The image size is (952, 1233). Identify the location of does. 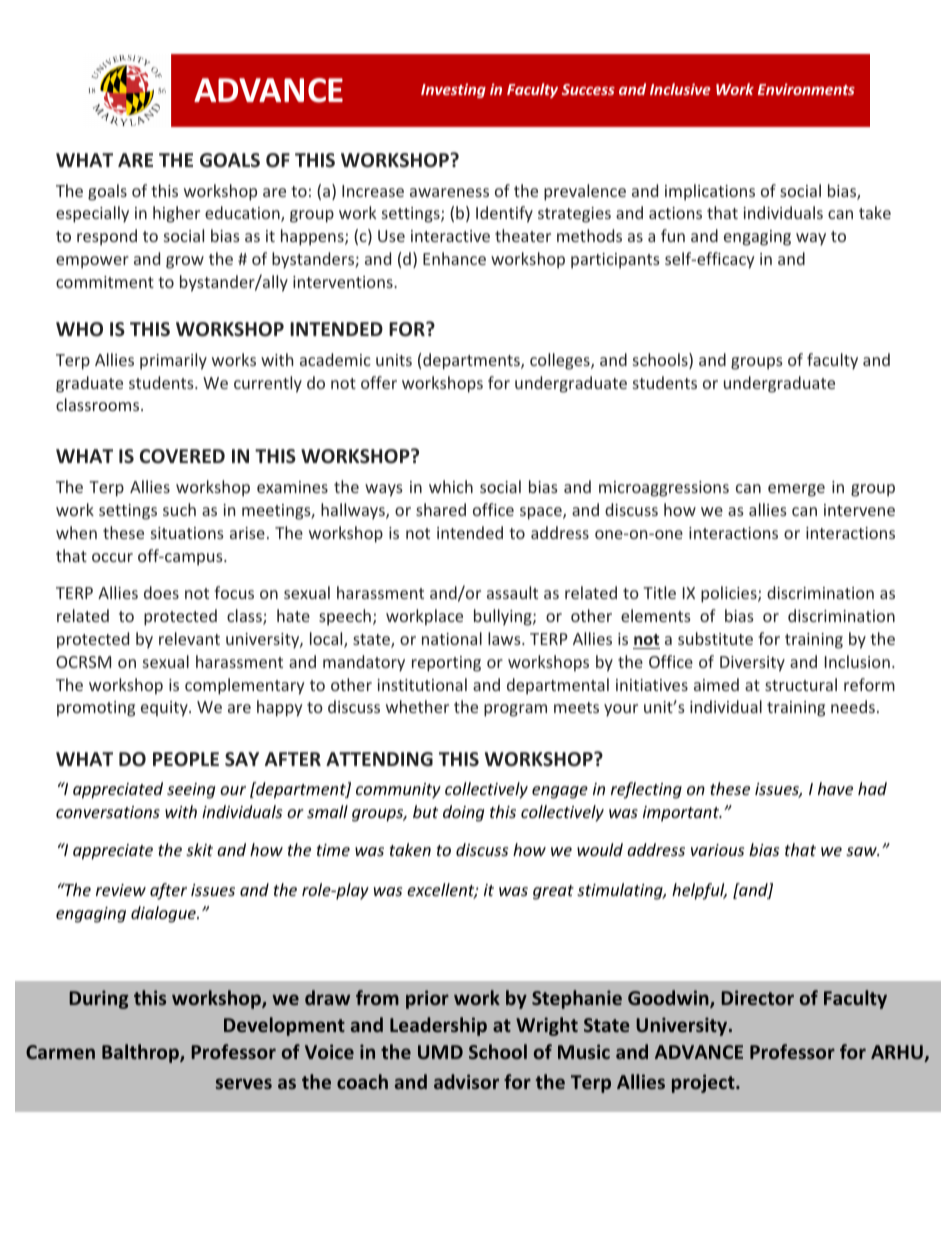
(161, 592).
